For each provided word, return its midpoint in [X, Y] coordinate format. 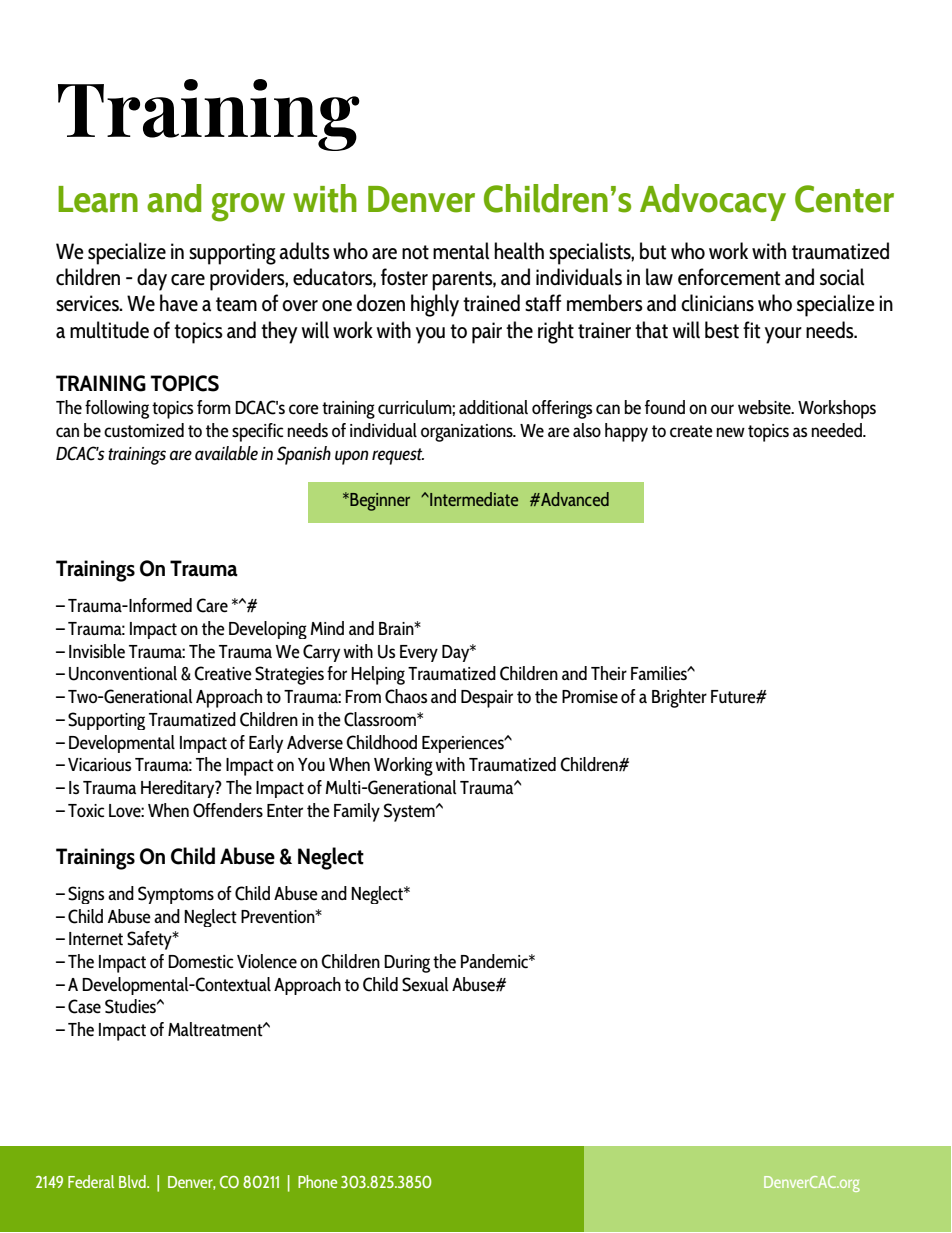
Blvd [133, 1181]
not [415, 252]
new [731, 432]
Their [609, 673]
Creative [223, 673]
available [226, 453]
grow [248, 207]
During [407, 964]
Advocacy [713, 202]
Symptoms [176, 895]
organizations [468, 433]
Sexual [425, 984]
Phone [317, 1181]
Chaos [406, 696]
